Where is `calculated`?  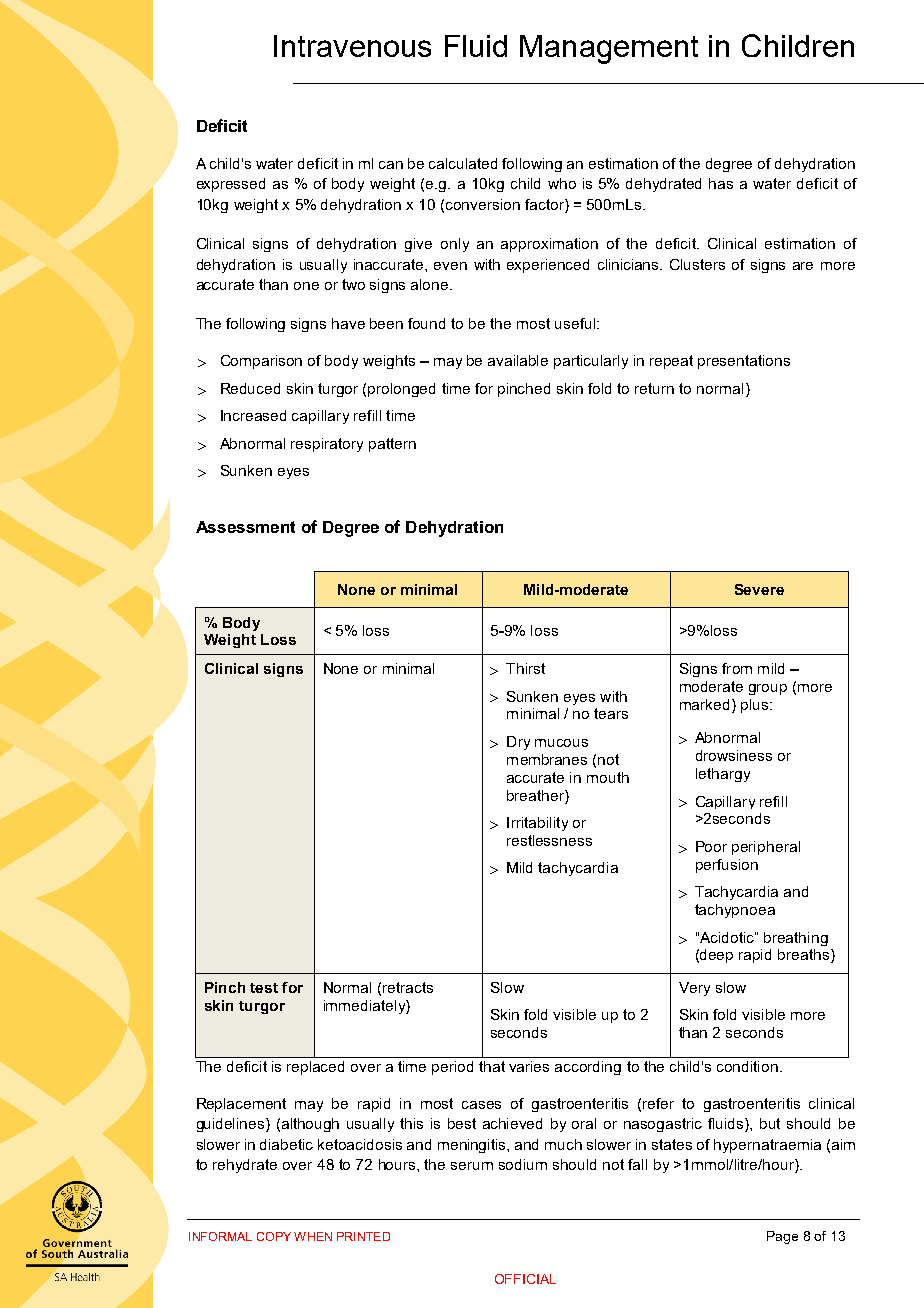
calculated is located at coordinates (463, 163).
